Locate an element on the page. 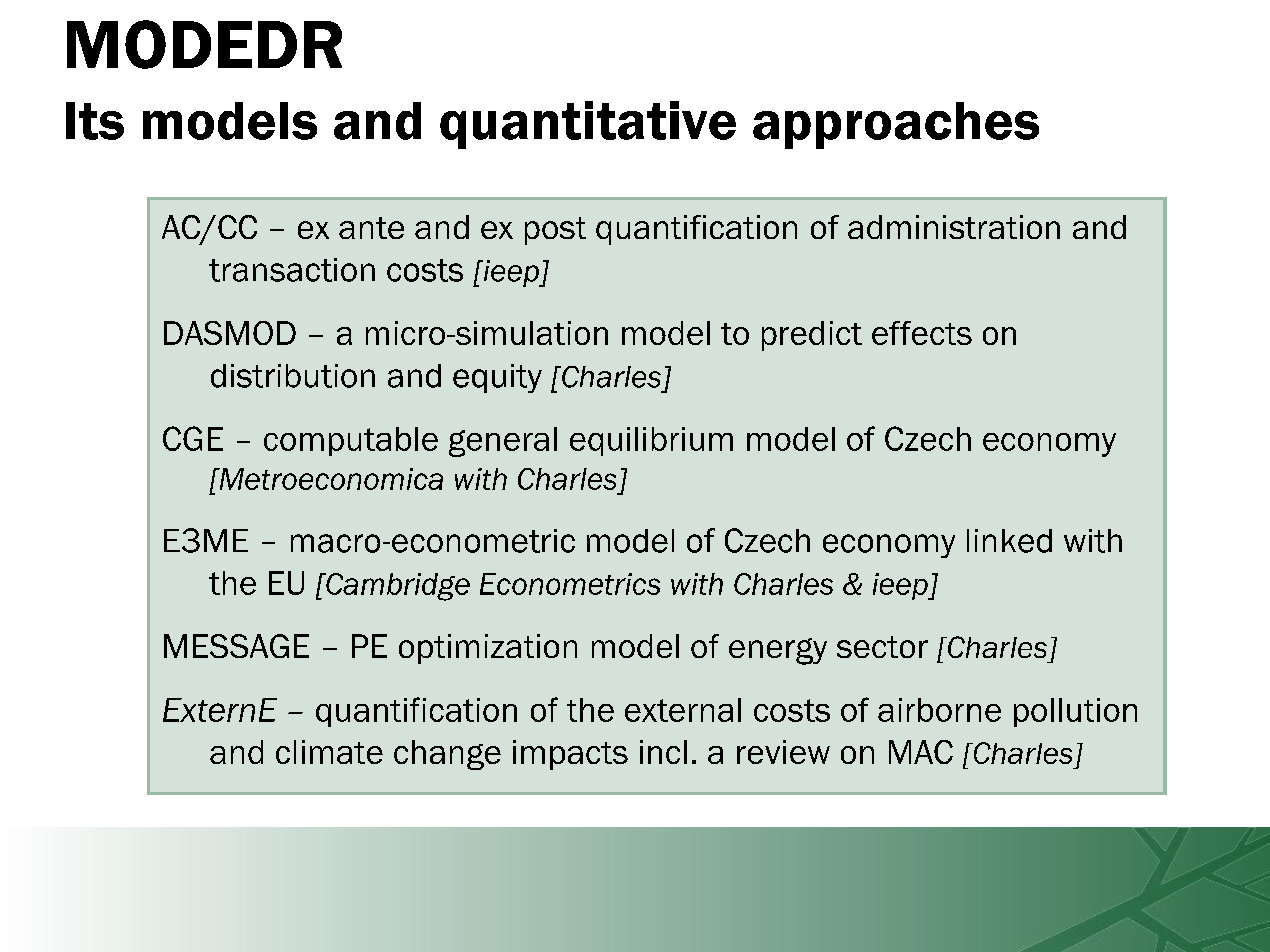 This document has height=952, width=1270. sector is located at coordinates (882, 647).
